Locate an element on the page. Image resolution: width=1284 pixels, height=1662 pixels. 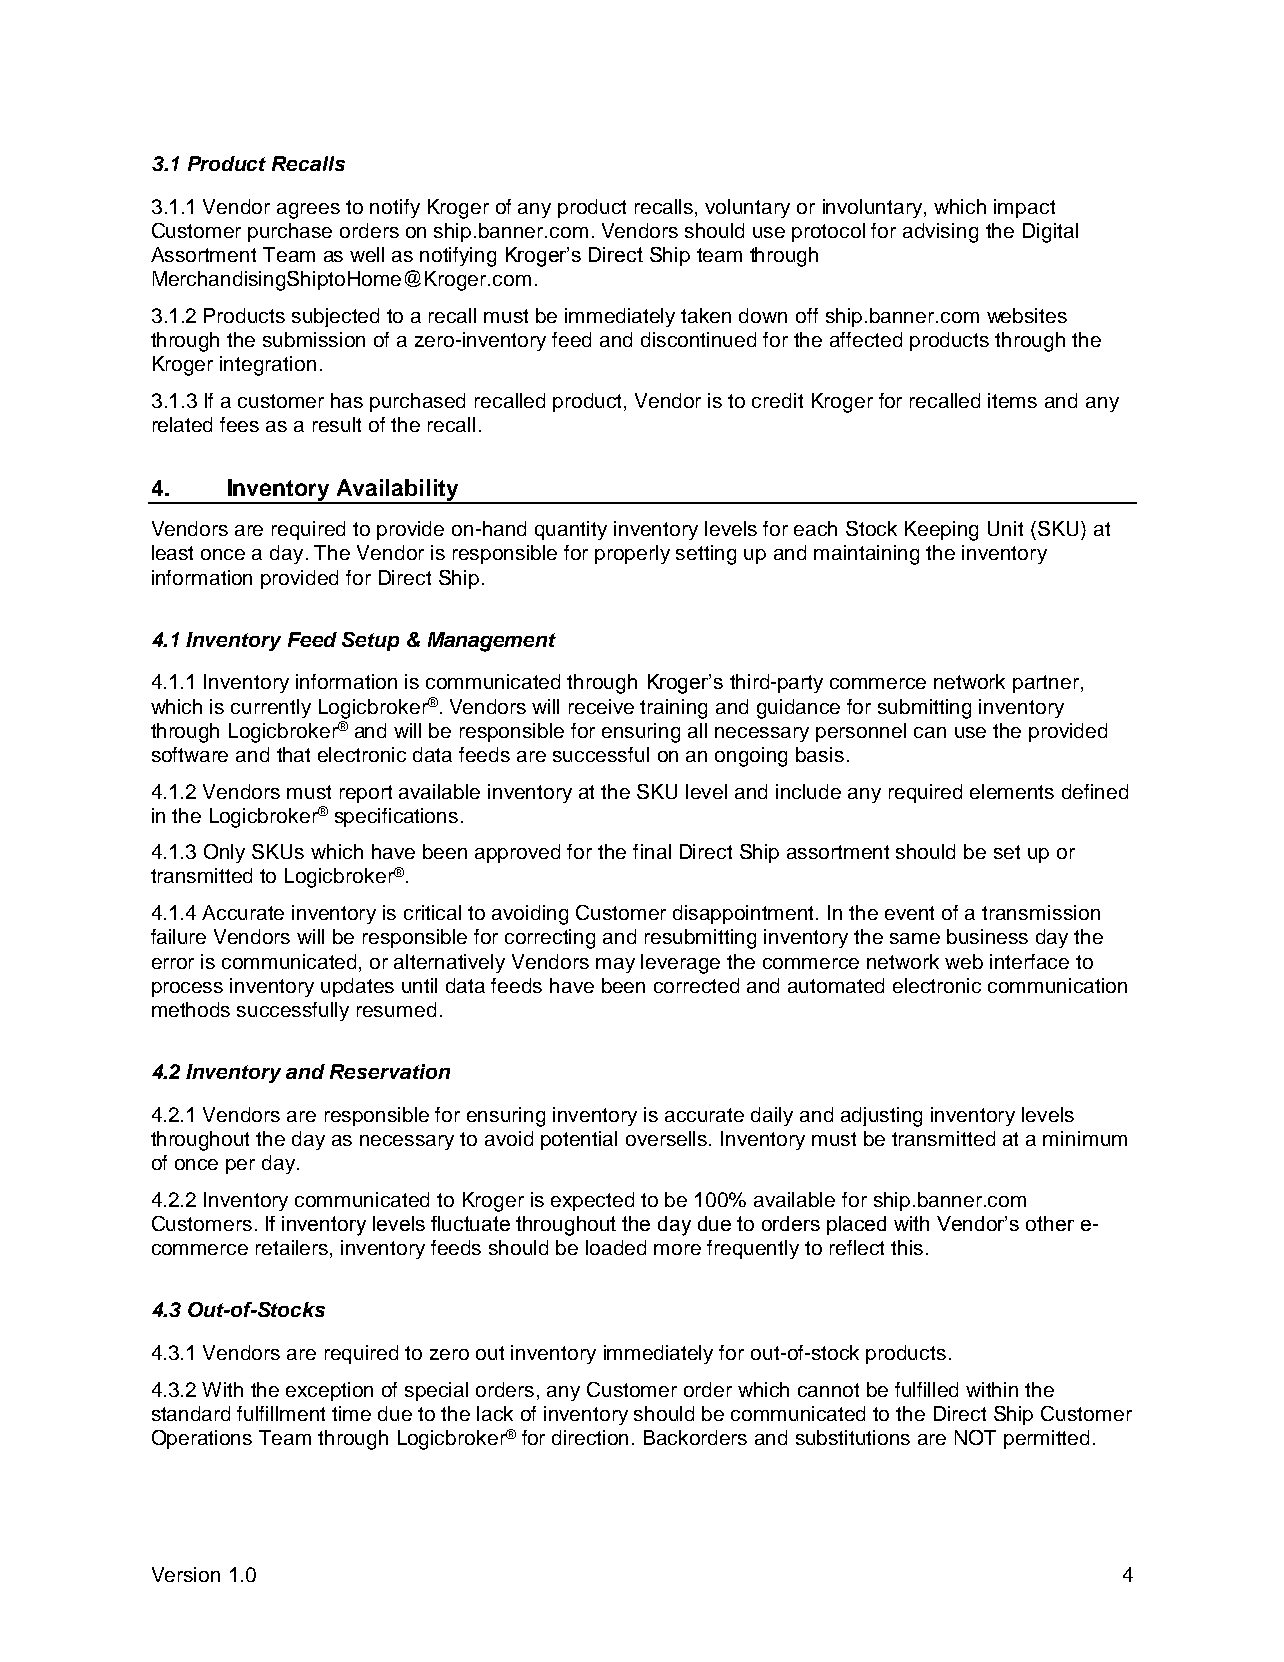
agrees is located at coordinates (308, 211).
